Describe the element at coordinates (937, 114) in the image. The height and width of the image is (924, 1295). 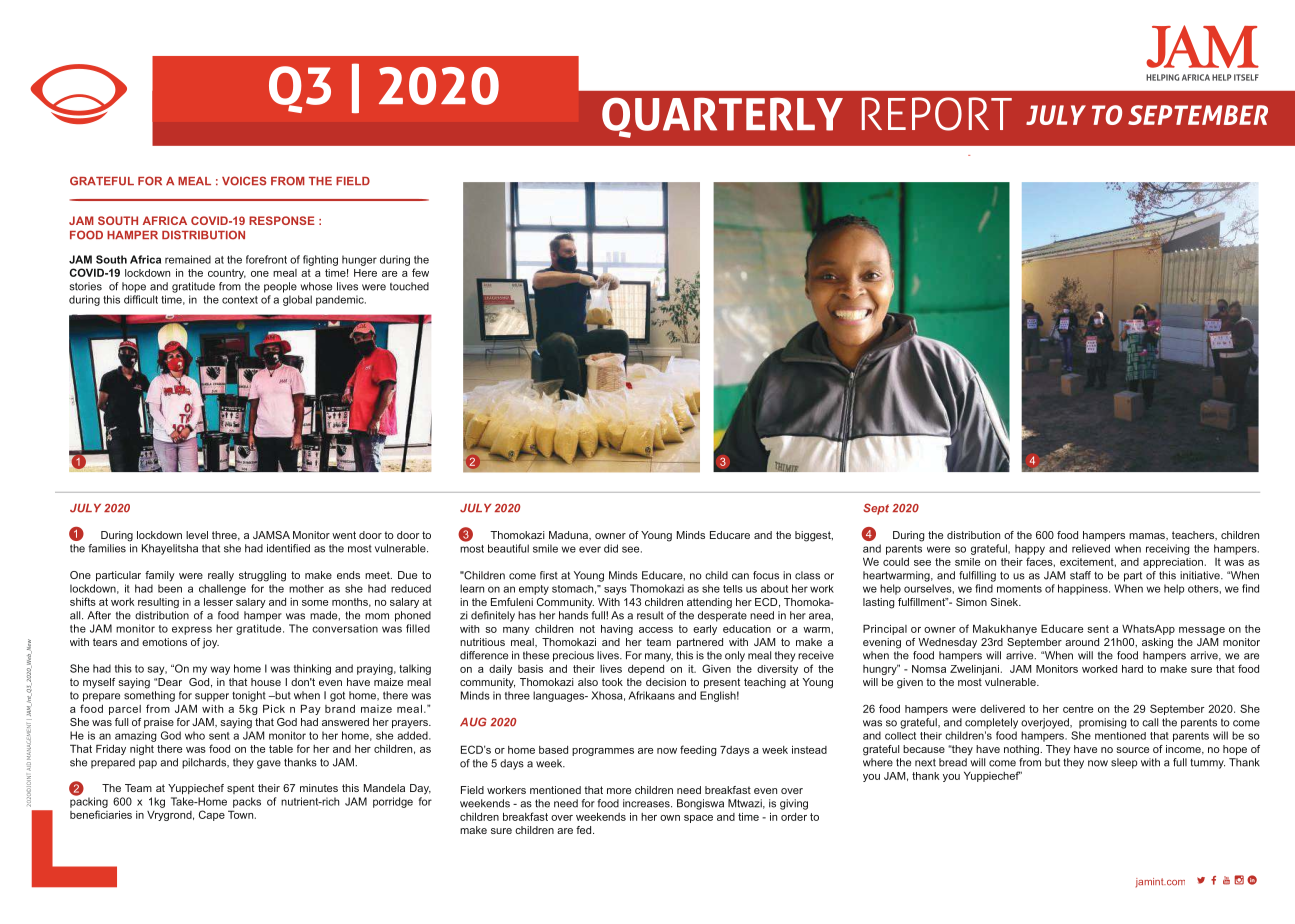
I see `REPORT` at that location.
